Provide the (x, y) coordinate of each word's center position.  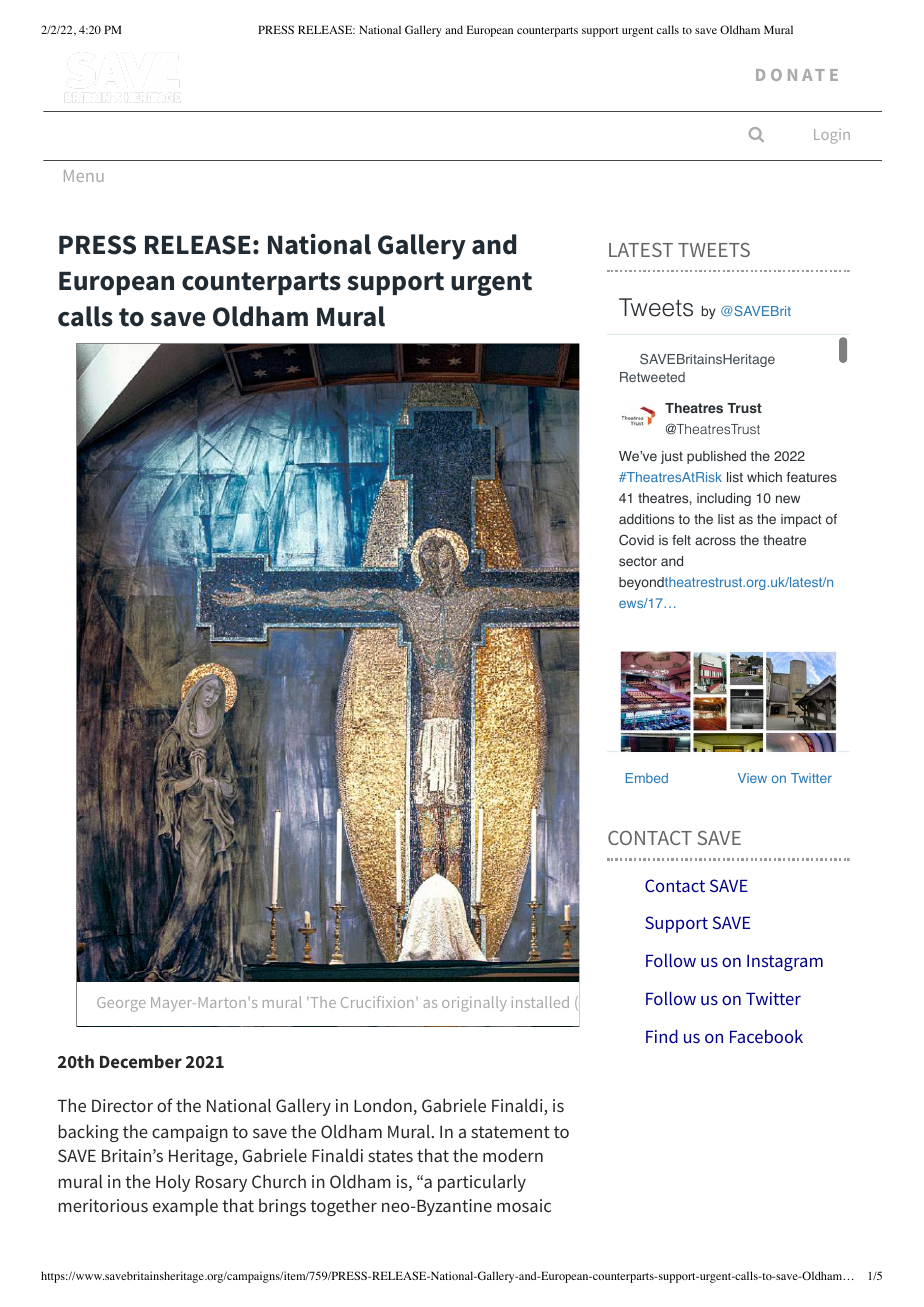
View (752, 778)
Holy (173, 1183)
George (121, 1004)
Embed (647, 778)
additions (646, 519)
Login (832, 136)
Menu (84, 176)
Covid (636, 540)
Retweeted (652, 377)
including (724, 499)
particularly (482, 1183)
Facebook (766, 1036)
